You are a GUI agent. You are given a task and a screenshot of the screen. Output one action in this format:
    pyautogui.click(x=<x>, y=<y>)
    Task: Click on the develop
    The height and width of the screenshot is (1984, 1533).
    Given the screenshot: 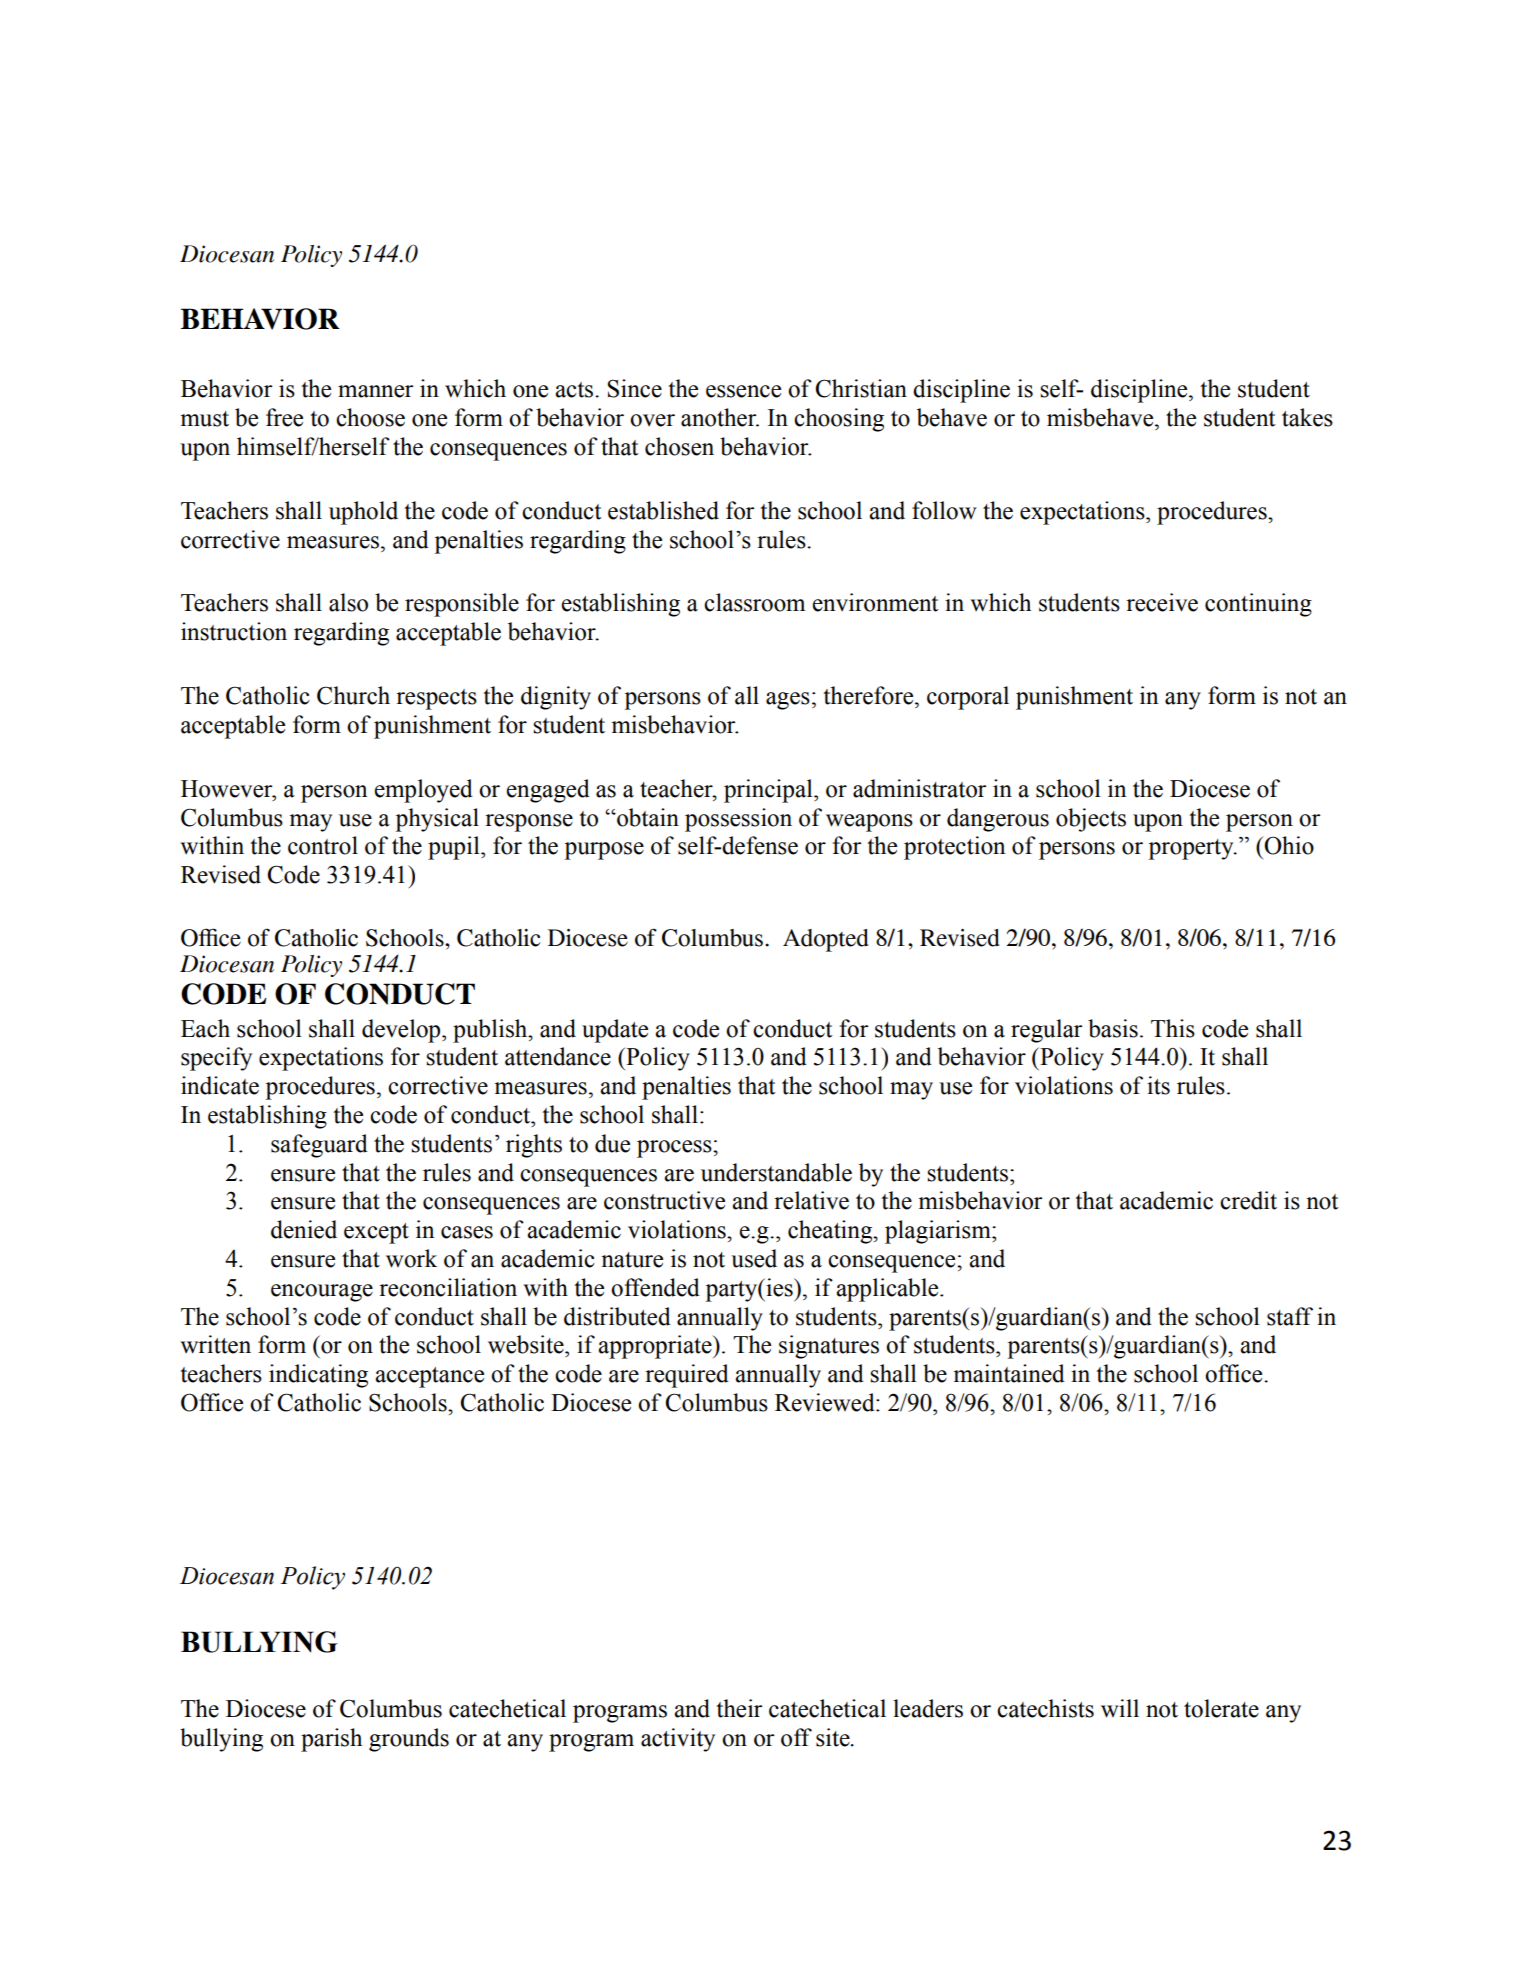 What is the action you would take?
    pyautogui.click(x=402, y=1031)
